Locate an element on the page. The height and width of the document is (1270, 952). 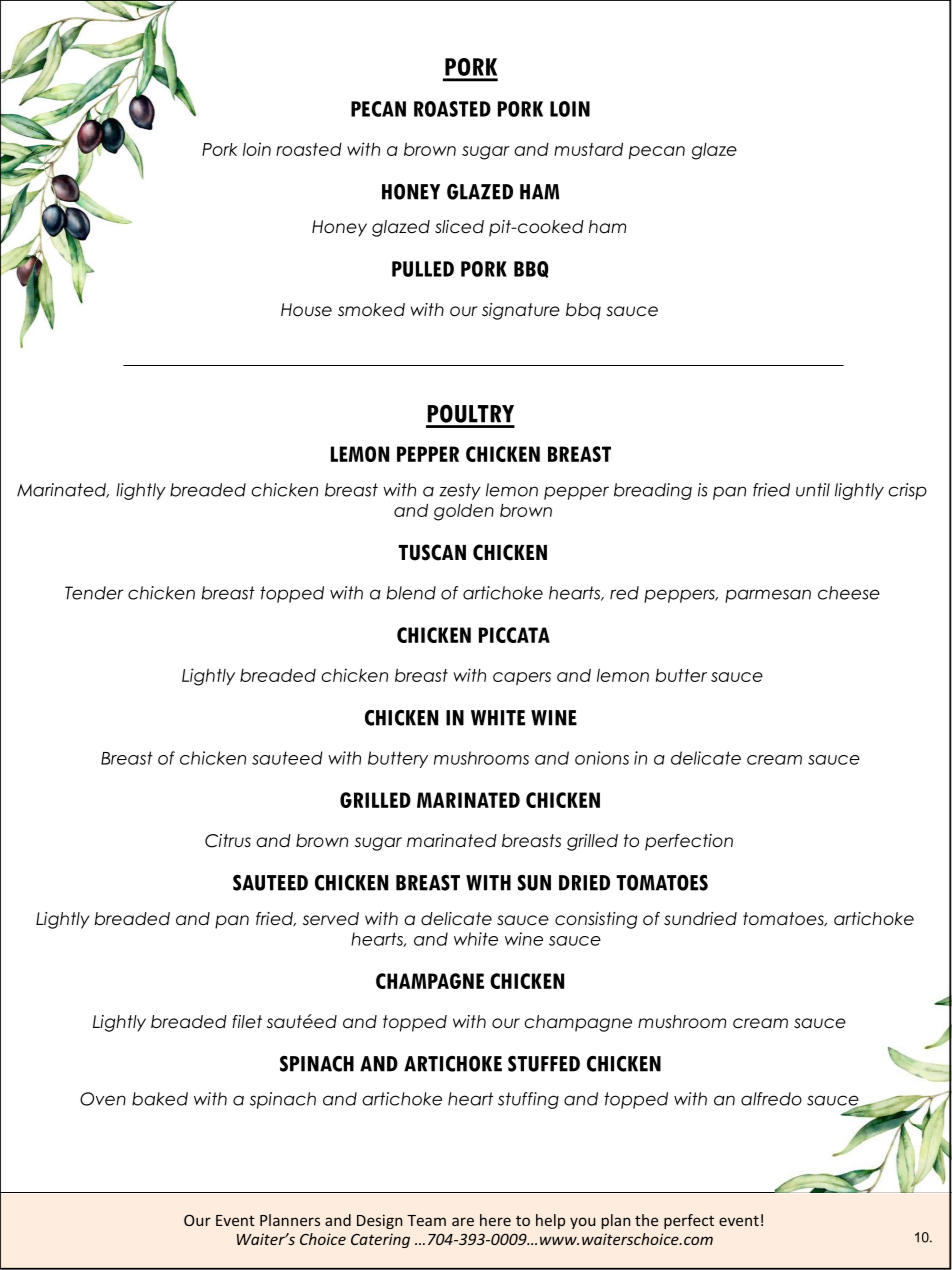
until is located at coordinates (813, 490).
